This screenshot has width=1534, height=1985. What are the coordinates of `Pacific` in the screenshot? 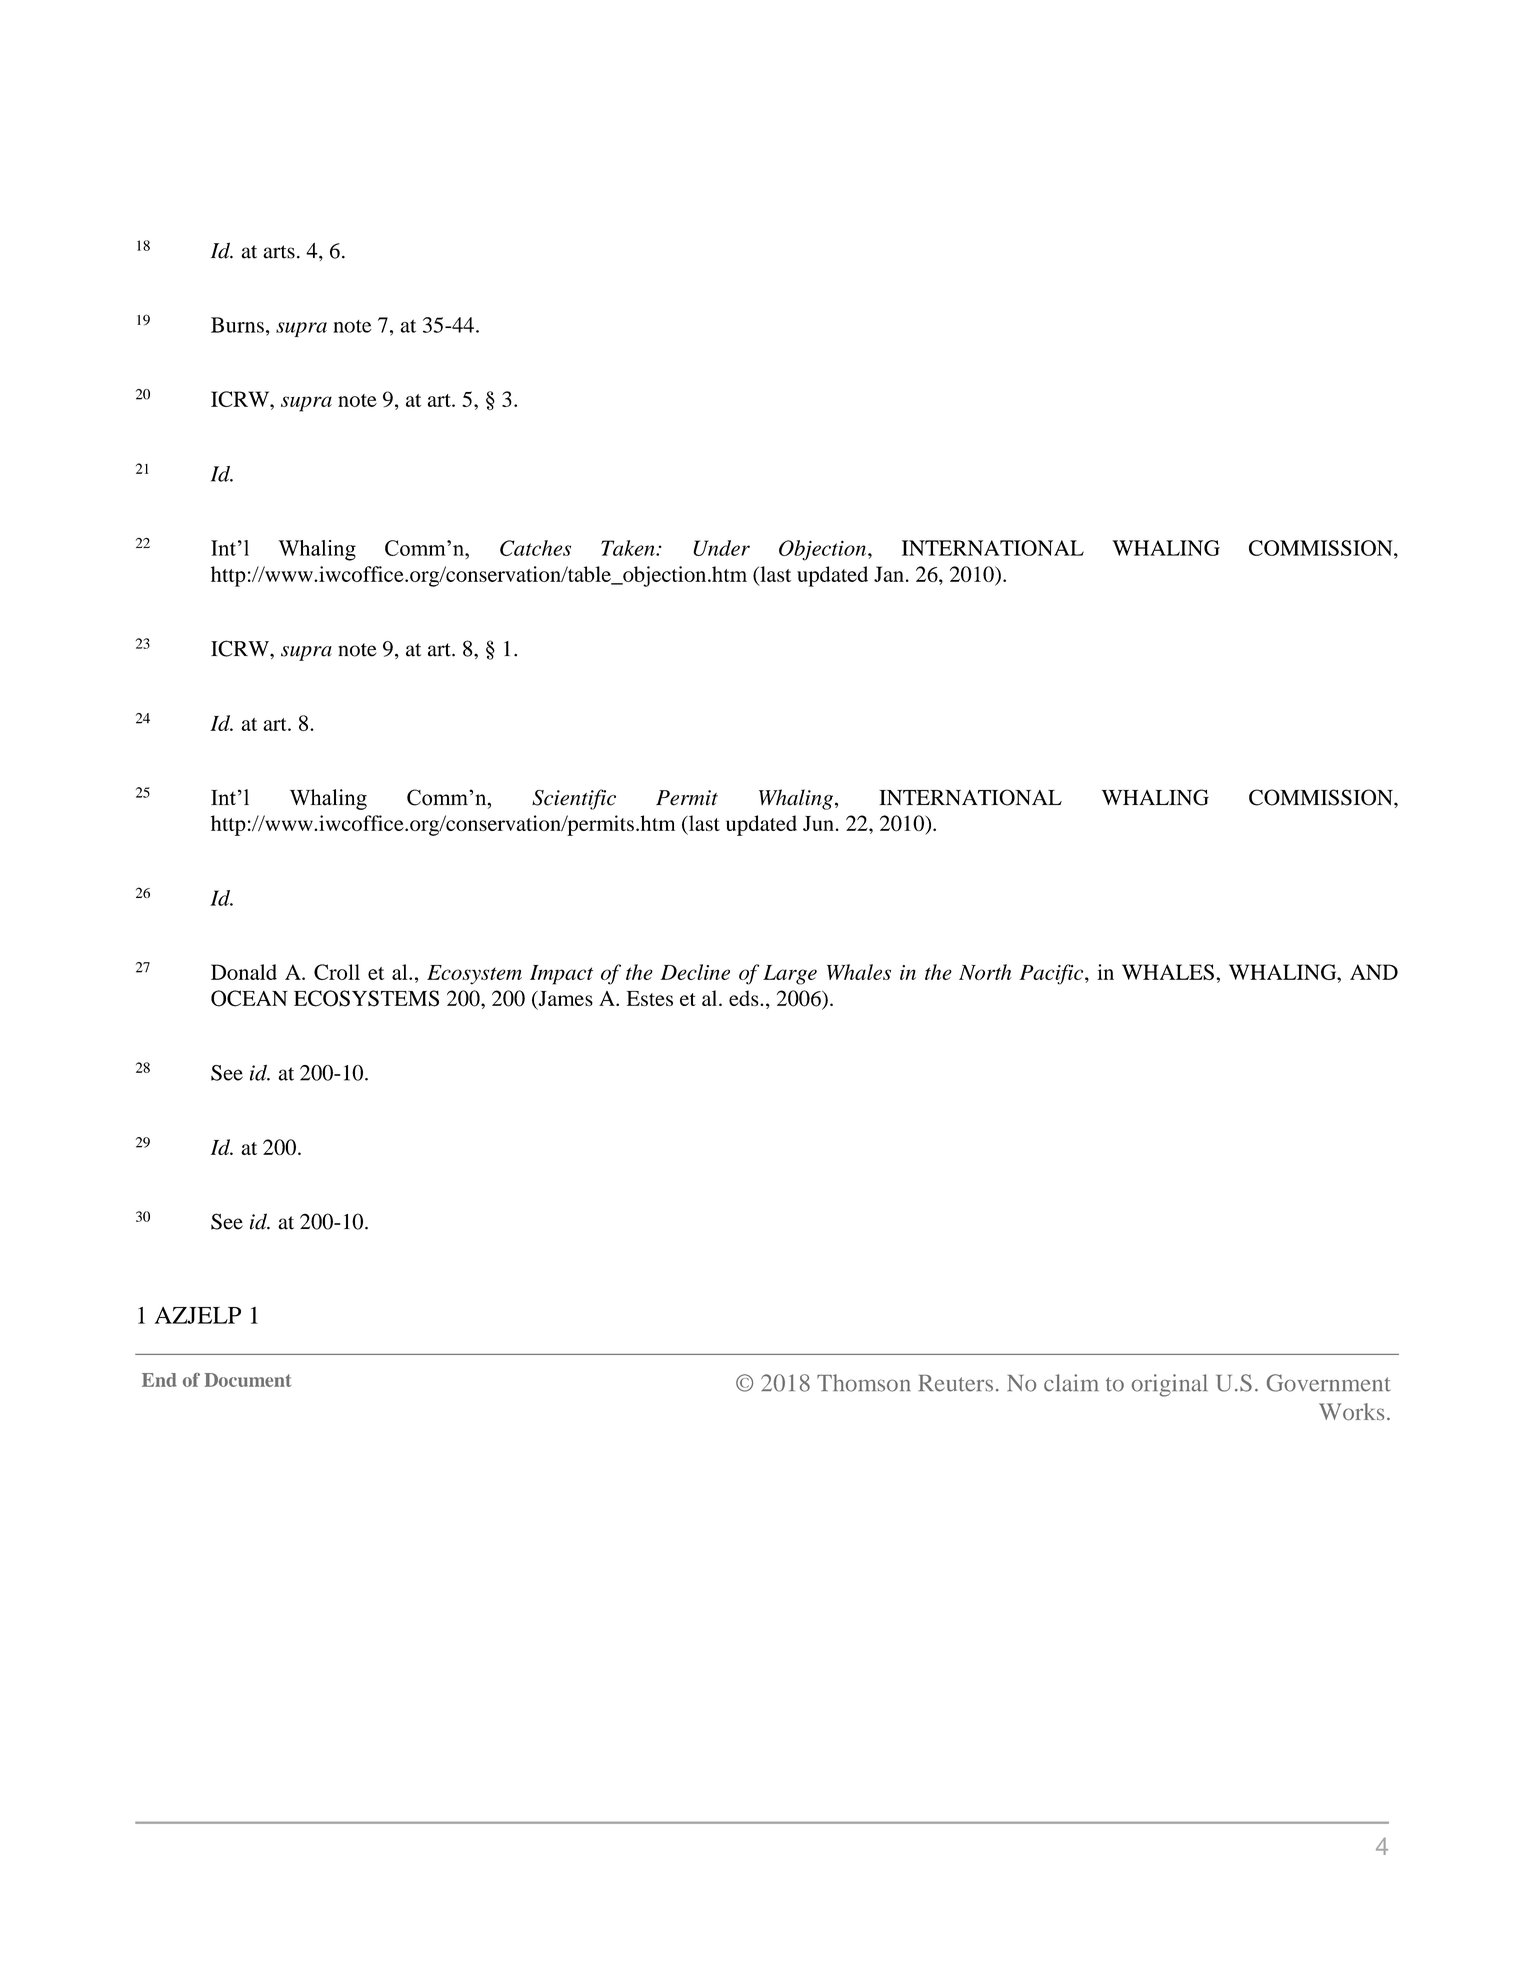 It's located at (1052, 974).
